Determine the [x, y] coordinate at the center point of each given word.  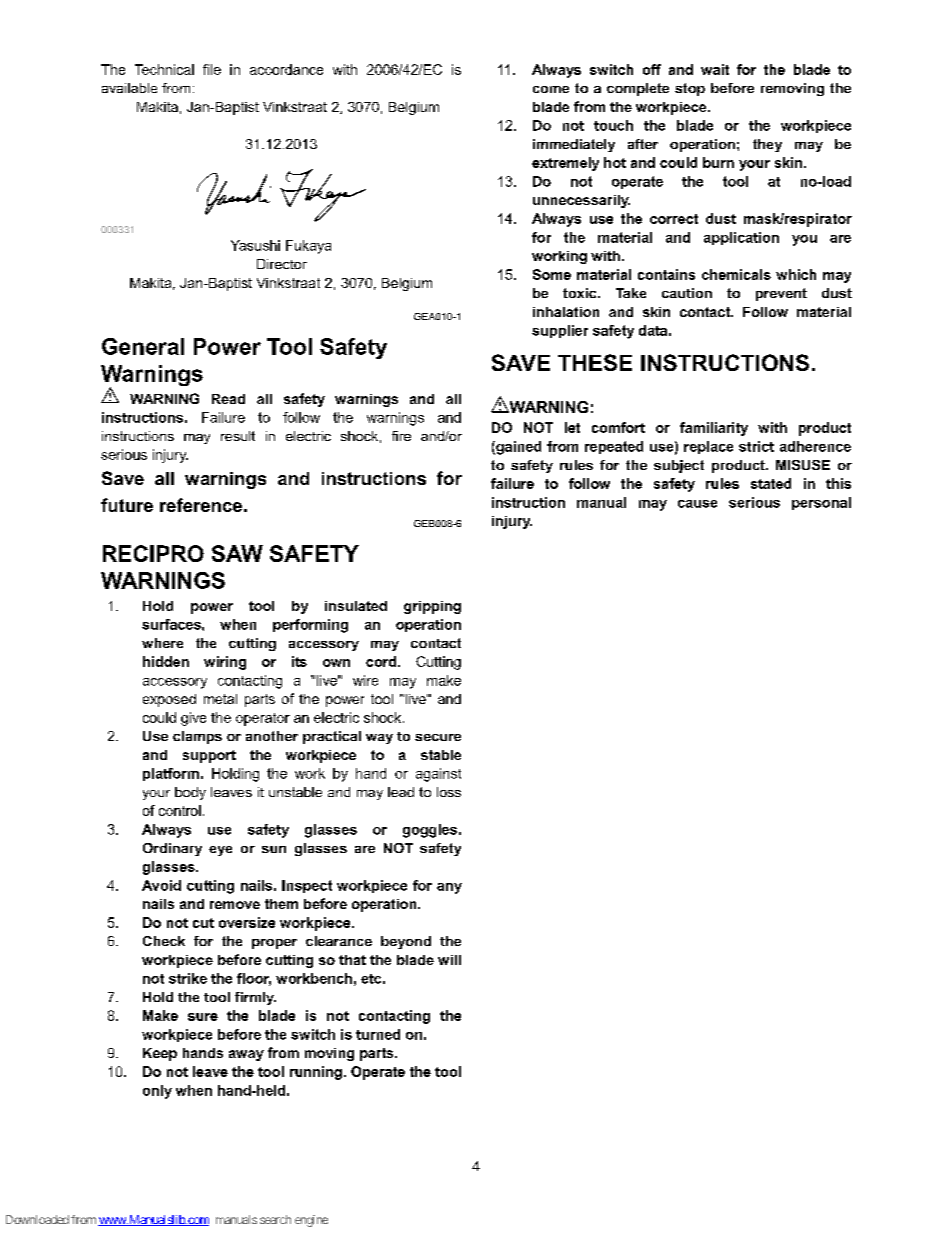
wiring [225, 663]
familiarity [714, 429]
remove [235, 905]
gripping [432, 607]
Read [228, 399]
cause [697, 504]
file [212, 69]
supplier [560, 331]
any [449, 888]
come [551, 89]
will [449, 960]
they [767, 145]
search [275, 1219]
